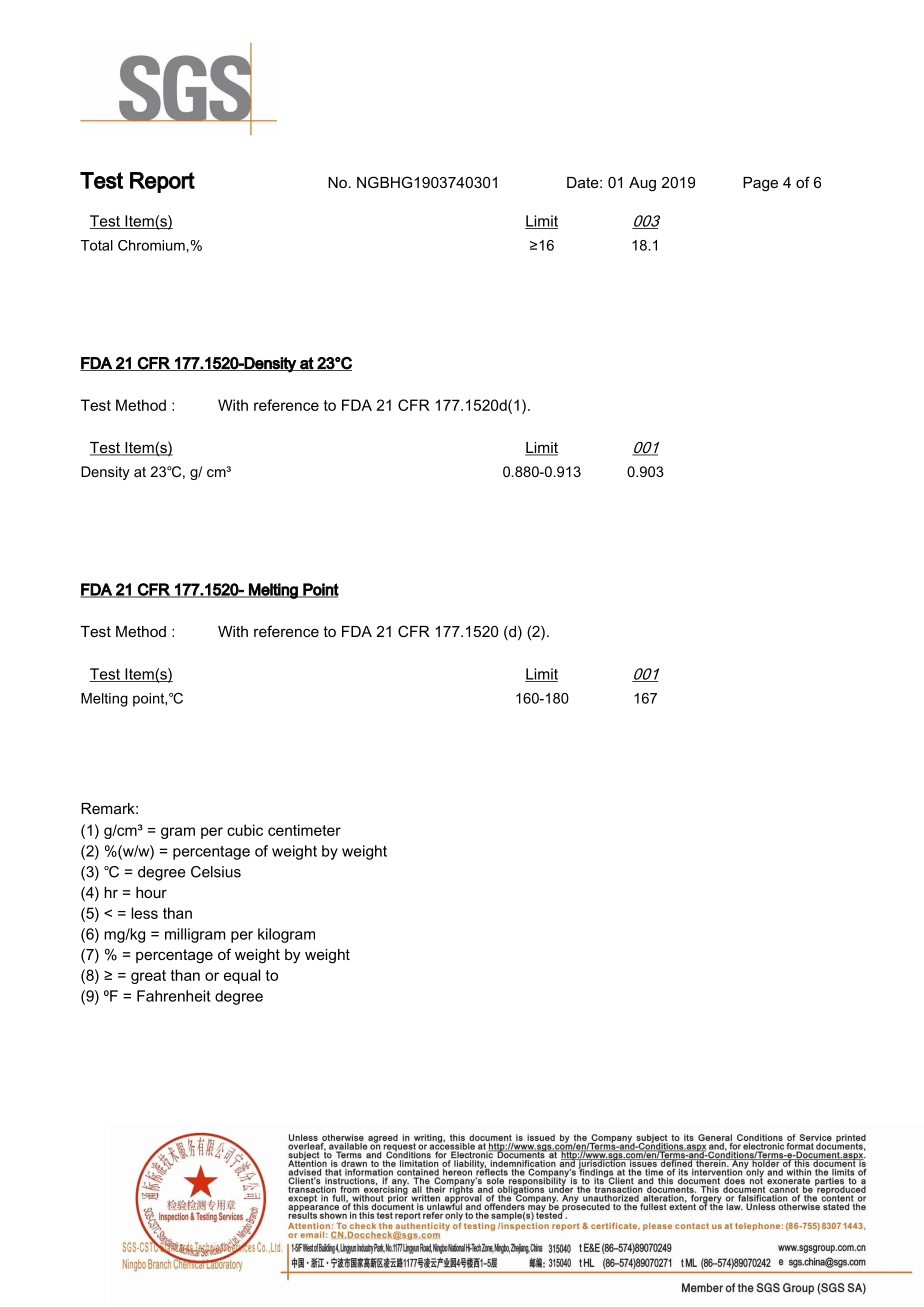  I want to click on Fahrenheit, so click(174, 996).
